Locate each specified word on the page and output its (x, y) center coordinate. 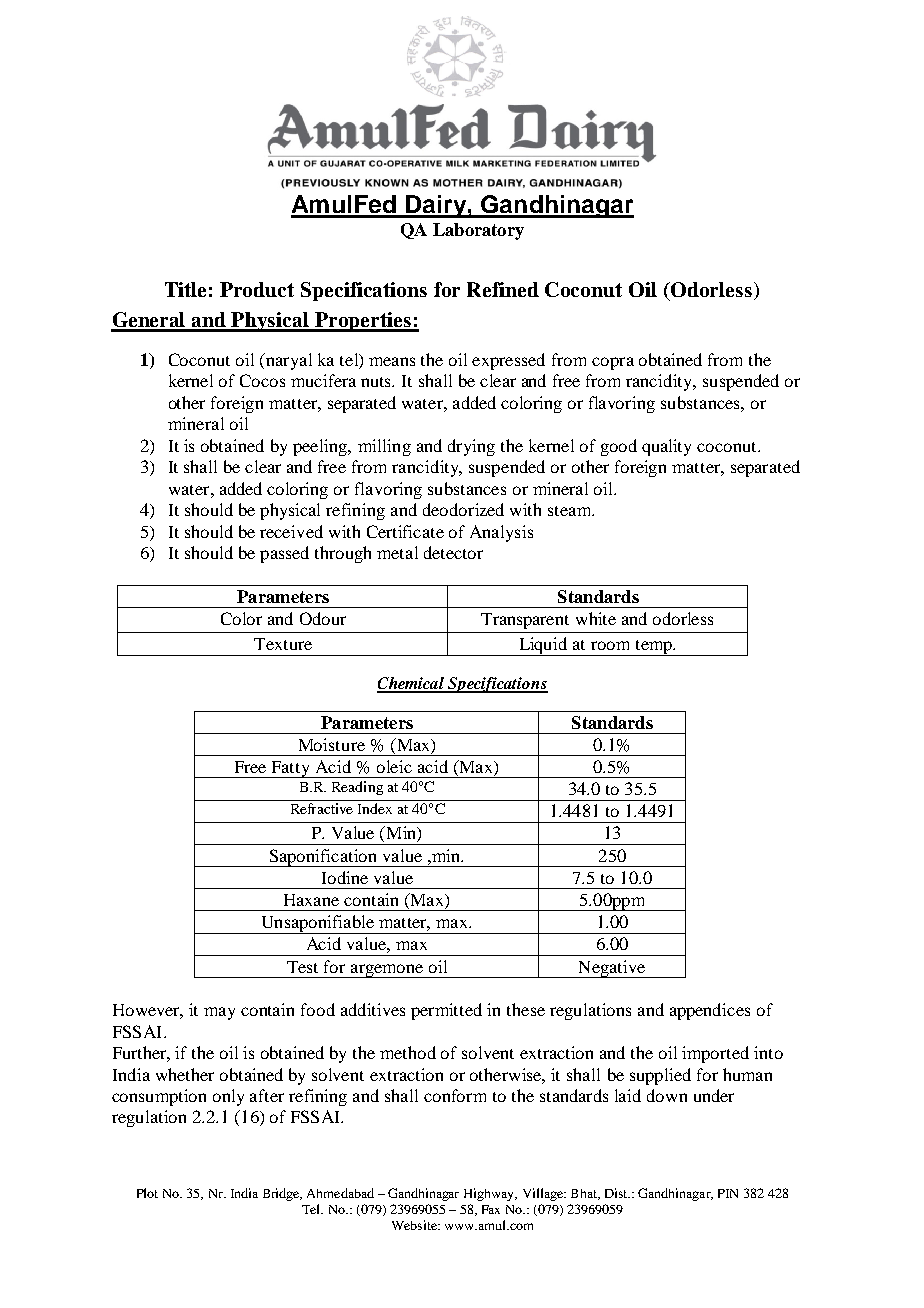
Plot (147, 1193)
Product (257, 289)
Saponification (323, 858)
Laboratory (478, 231)
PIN (728, 1193)
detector (453, 552)
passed (284, 554)
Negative (611, 969)
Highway (490, 1194)
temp (653, 648)
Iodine (345, 877)
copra (613, 363)
